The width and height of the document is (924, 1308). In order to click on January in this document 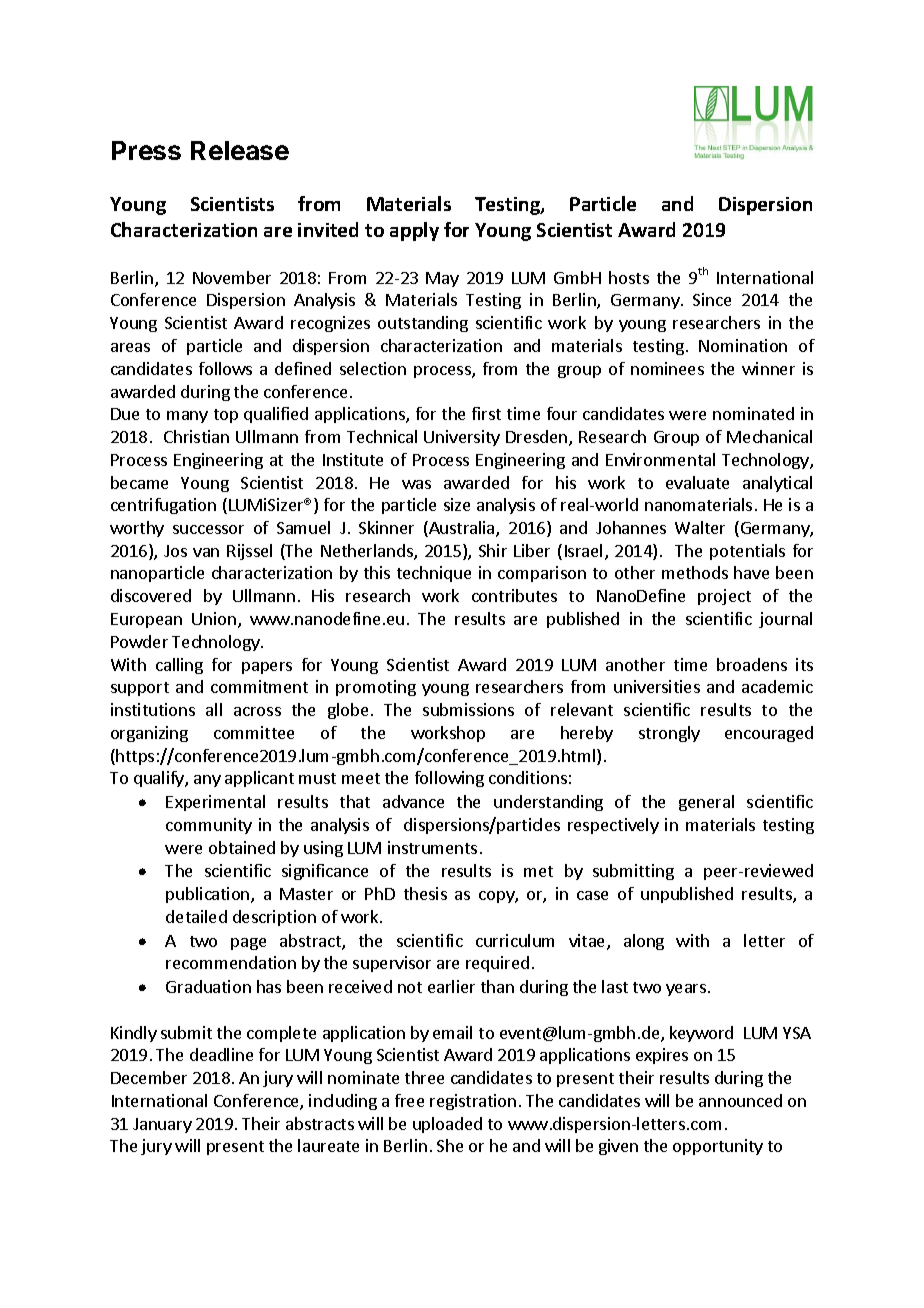, I will do `click(162, 1125)`.
